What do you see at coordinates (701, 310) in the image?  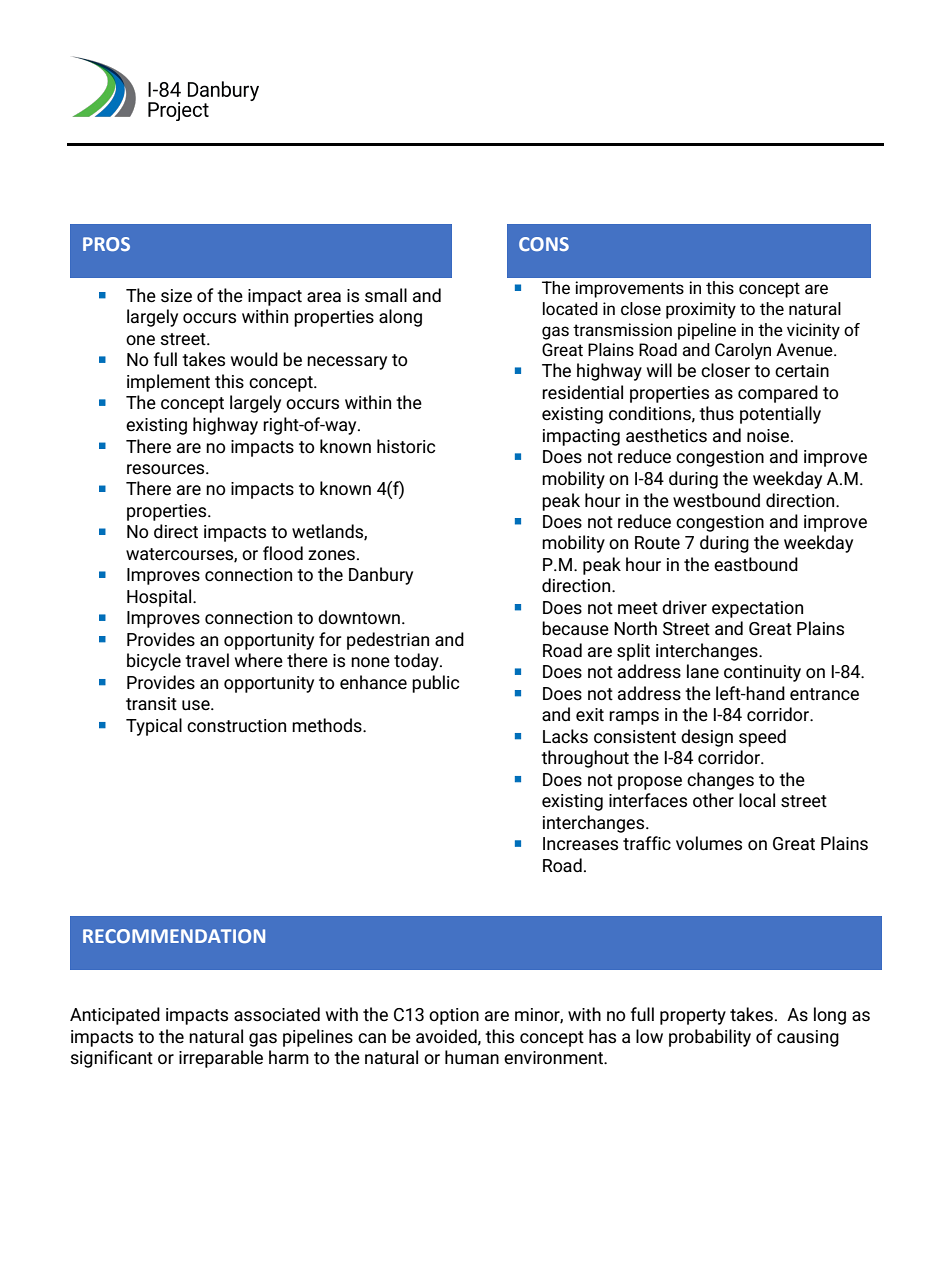 I see `proximity` at bounding box center [701, 310].
